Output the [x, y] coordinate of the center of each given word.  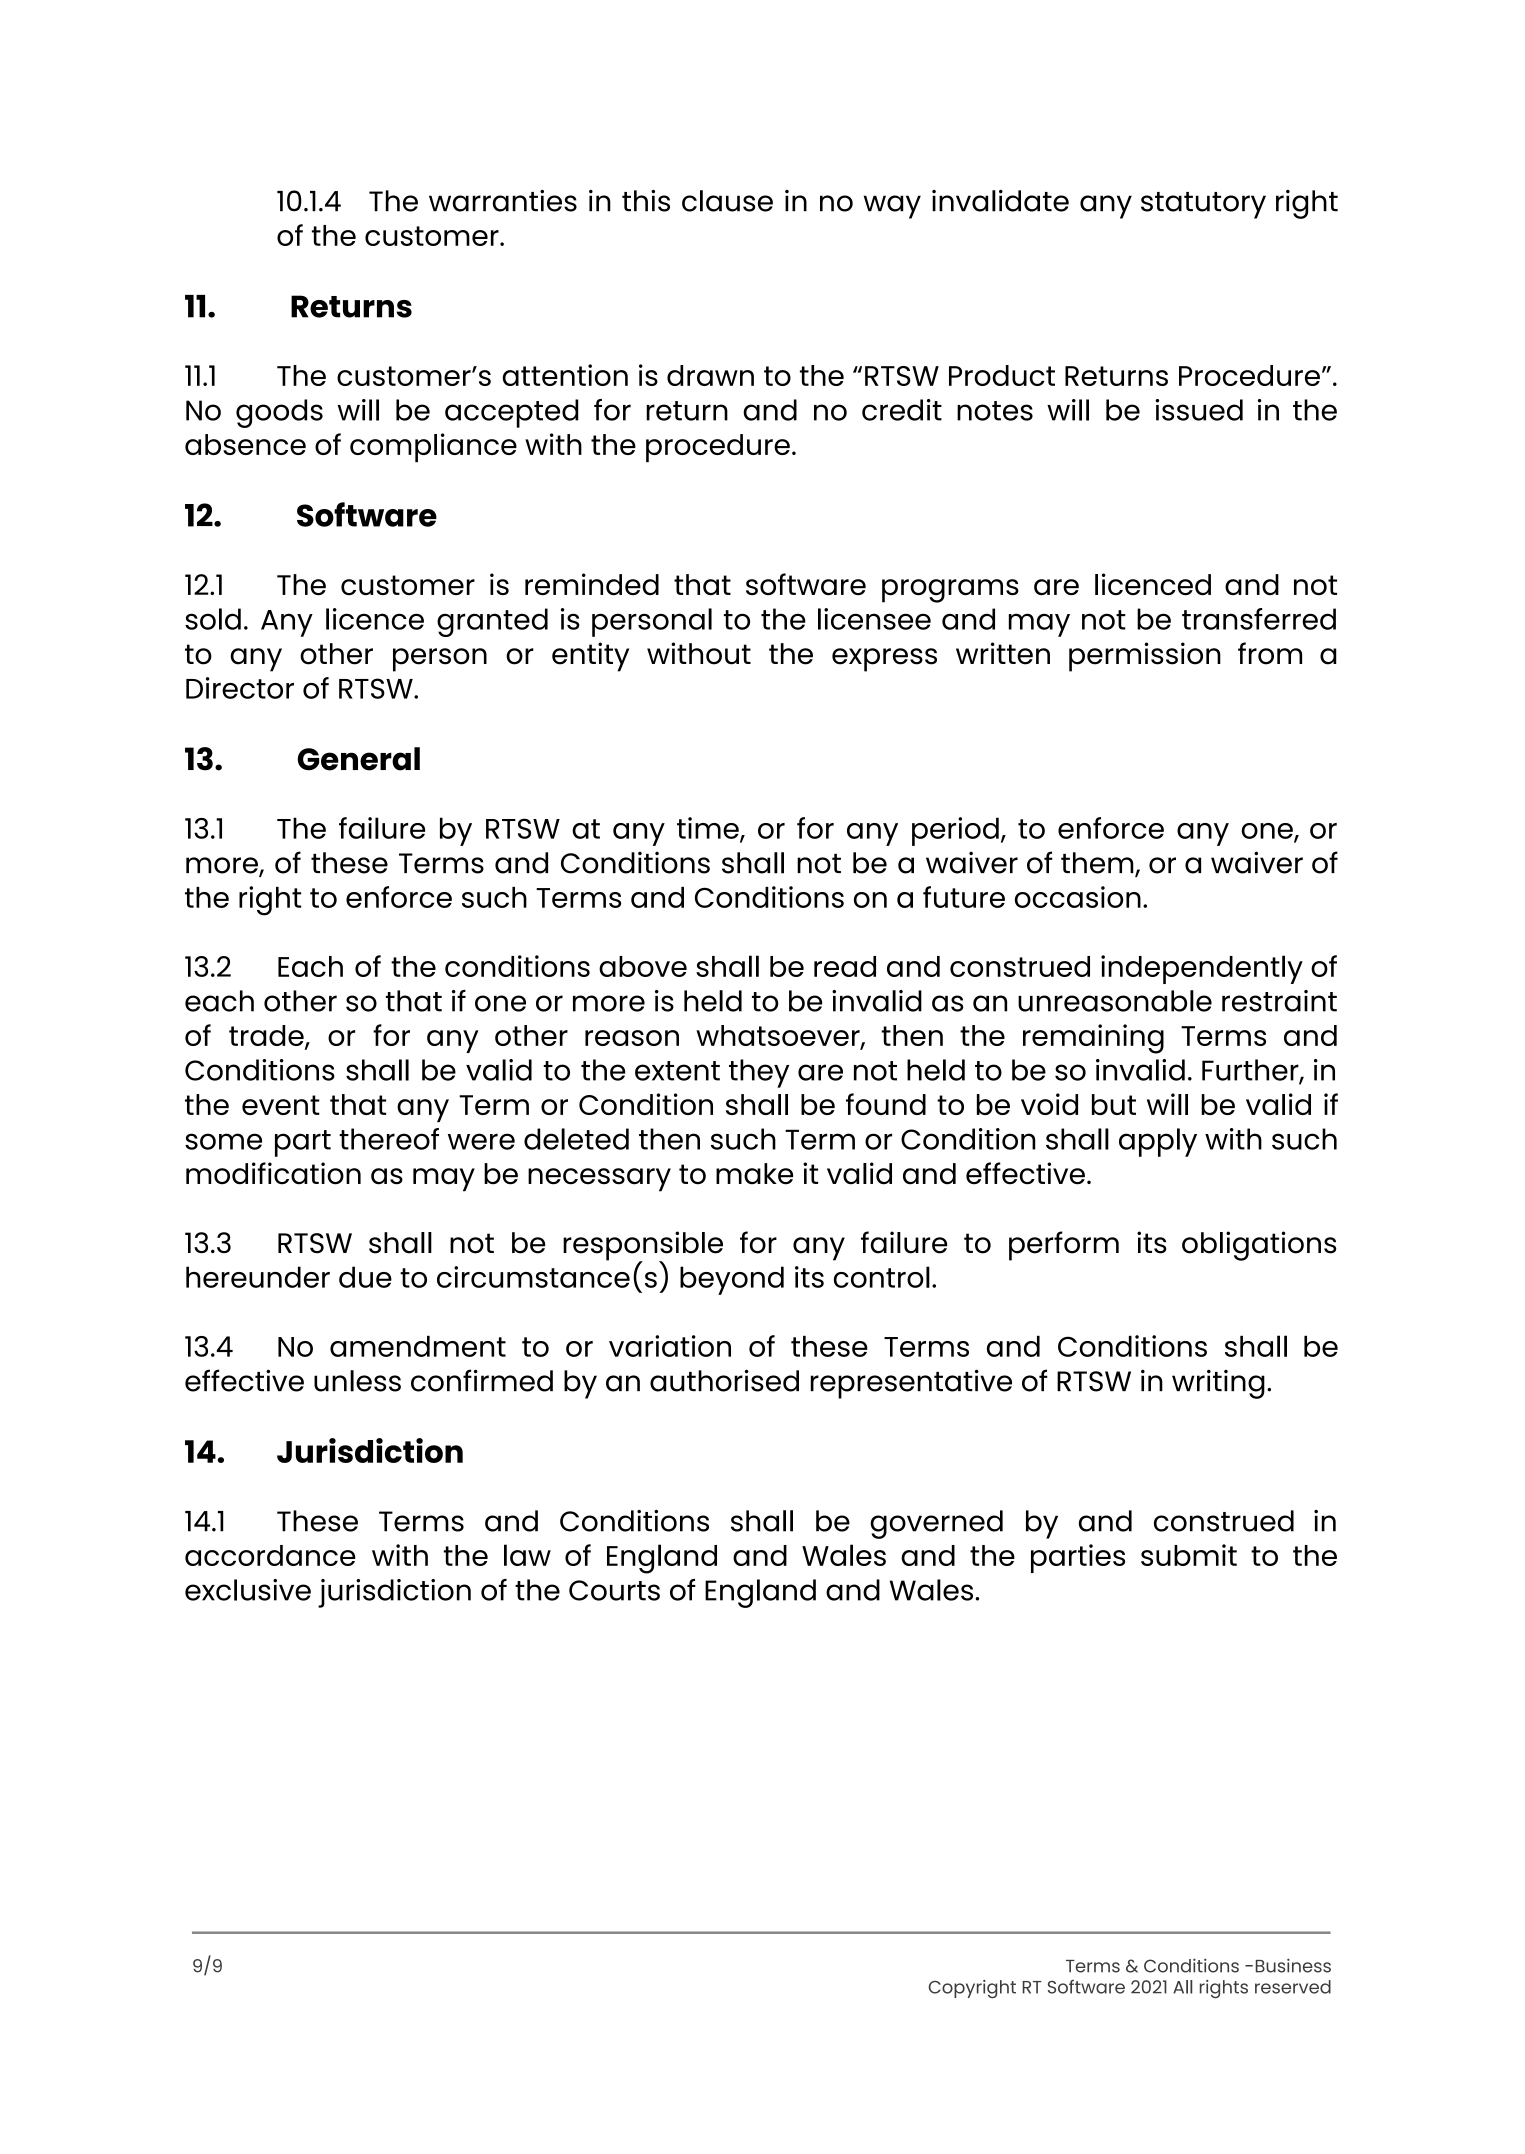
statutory [1203, 205]
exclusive [248, 1590]
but [1114, 1104]
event [281, 1105]
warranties [503, 201]
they [759, 1073]
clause [727, 201]
